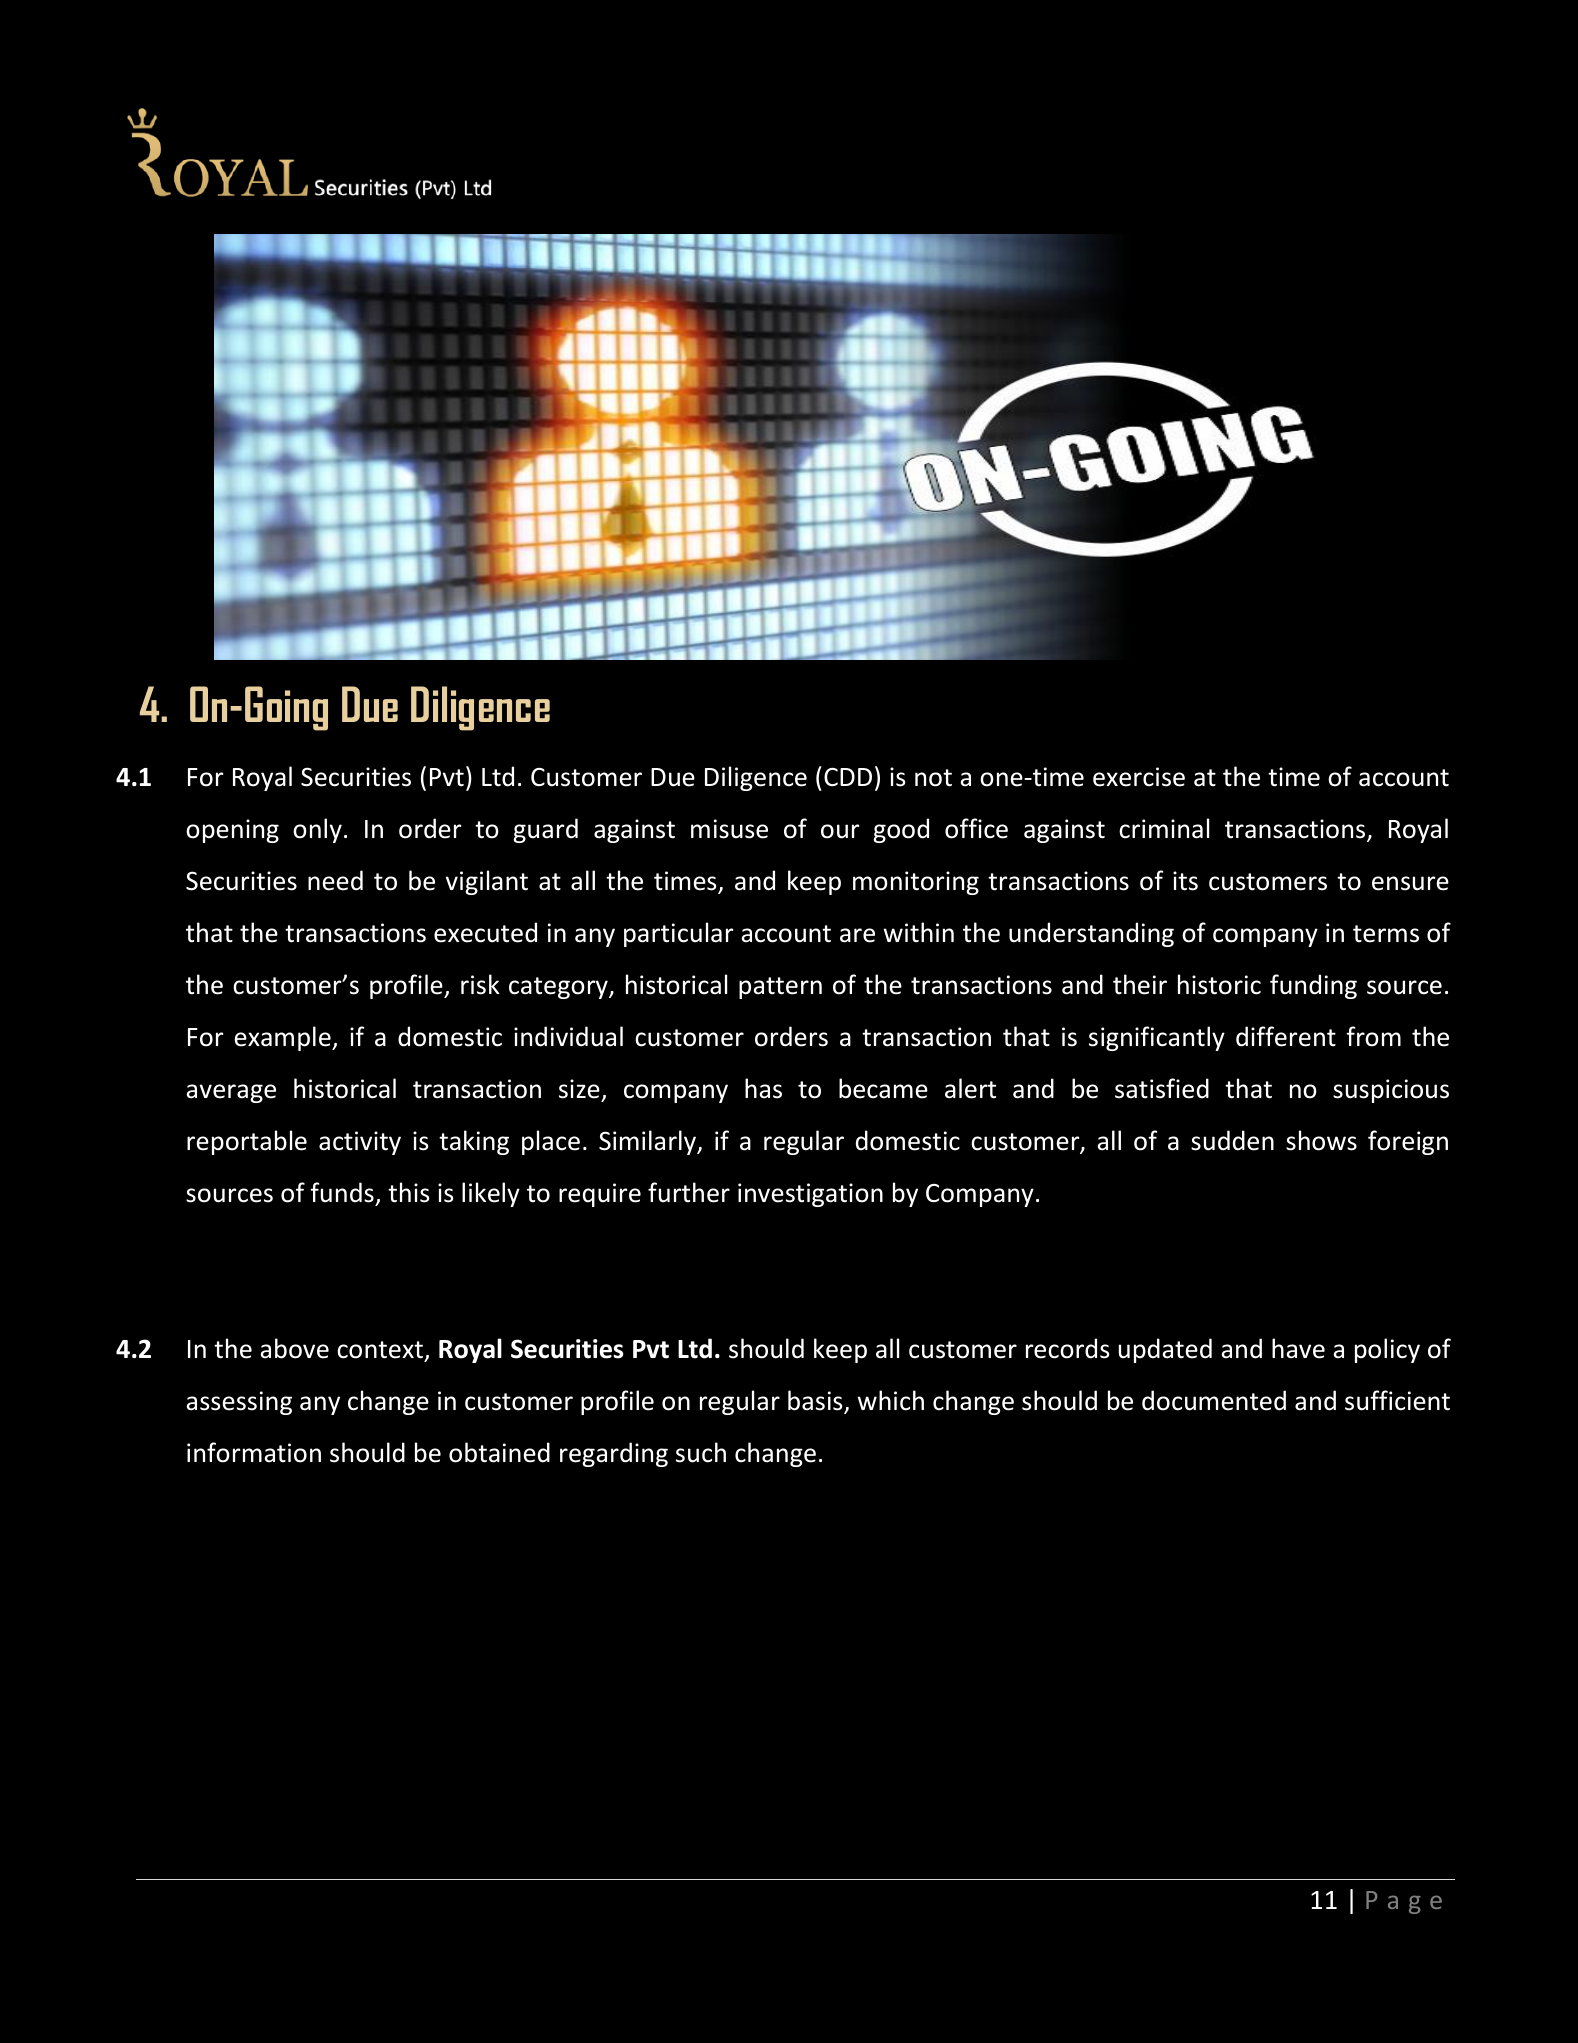 This screenshot has height=2043, width=1578. Describe the element at coordinates (763, 1088) in the screenshot. I see `has` at that location.
